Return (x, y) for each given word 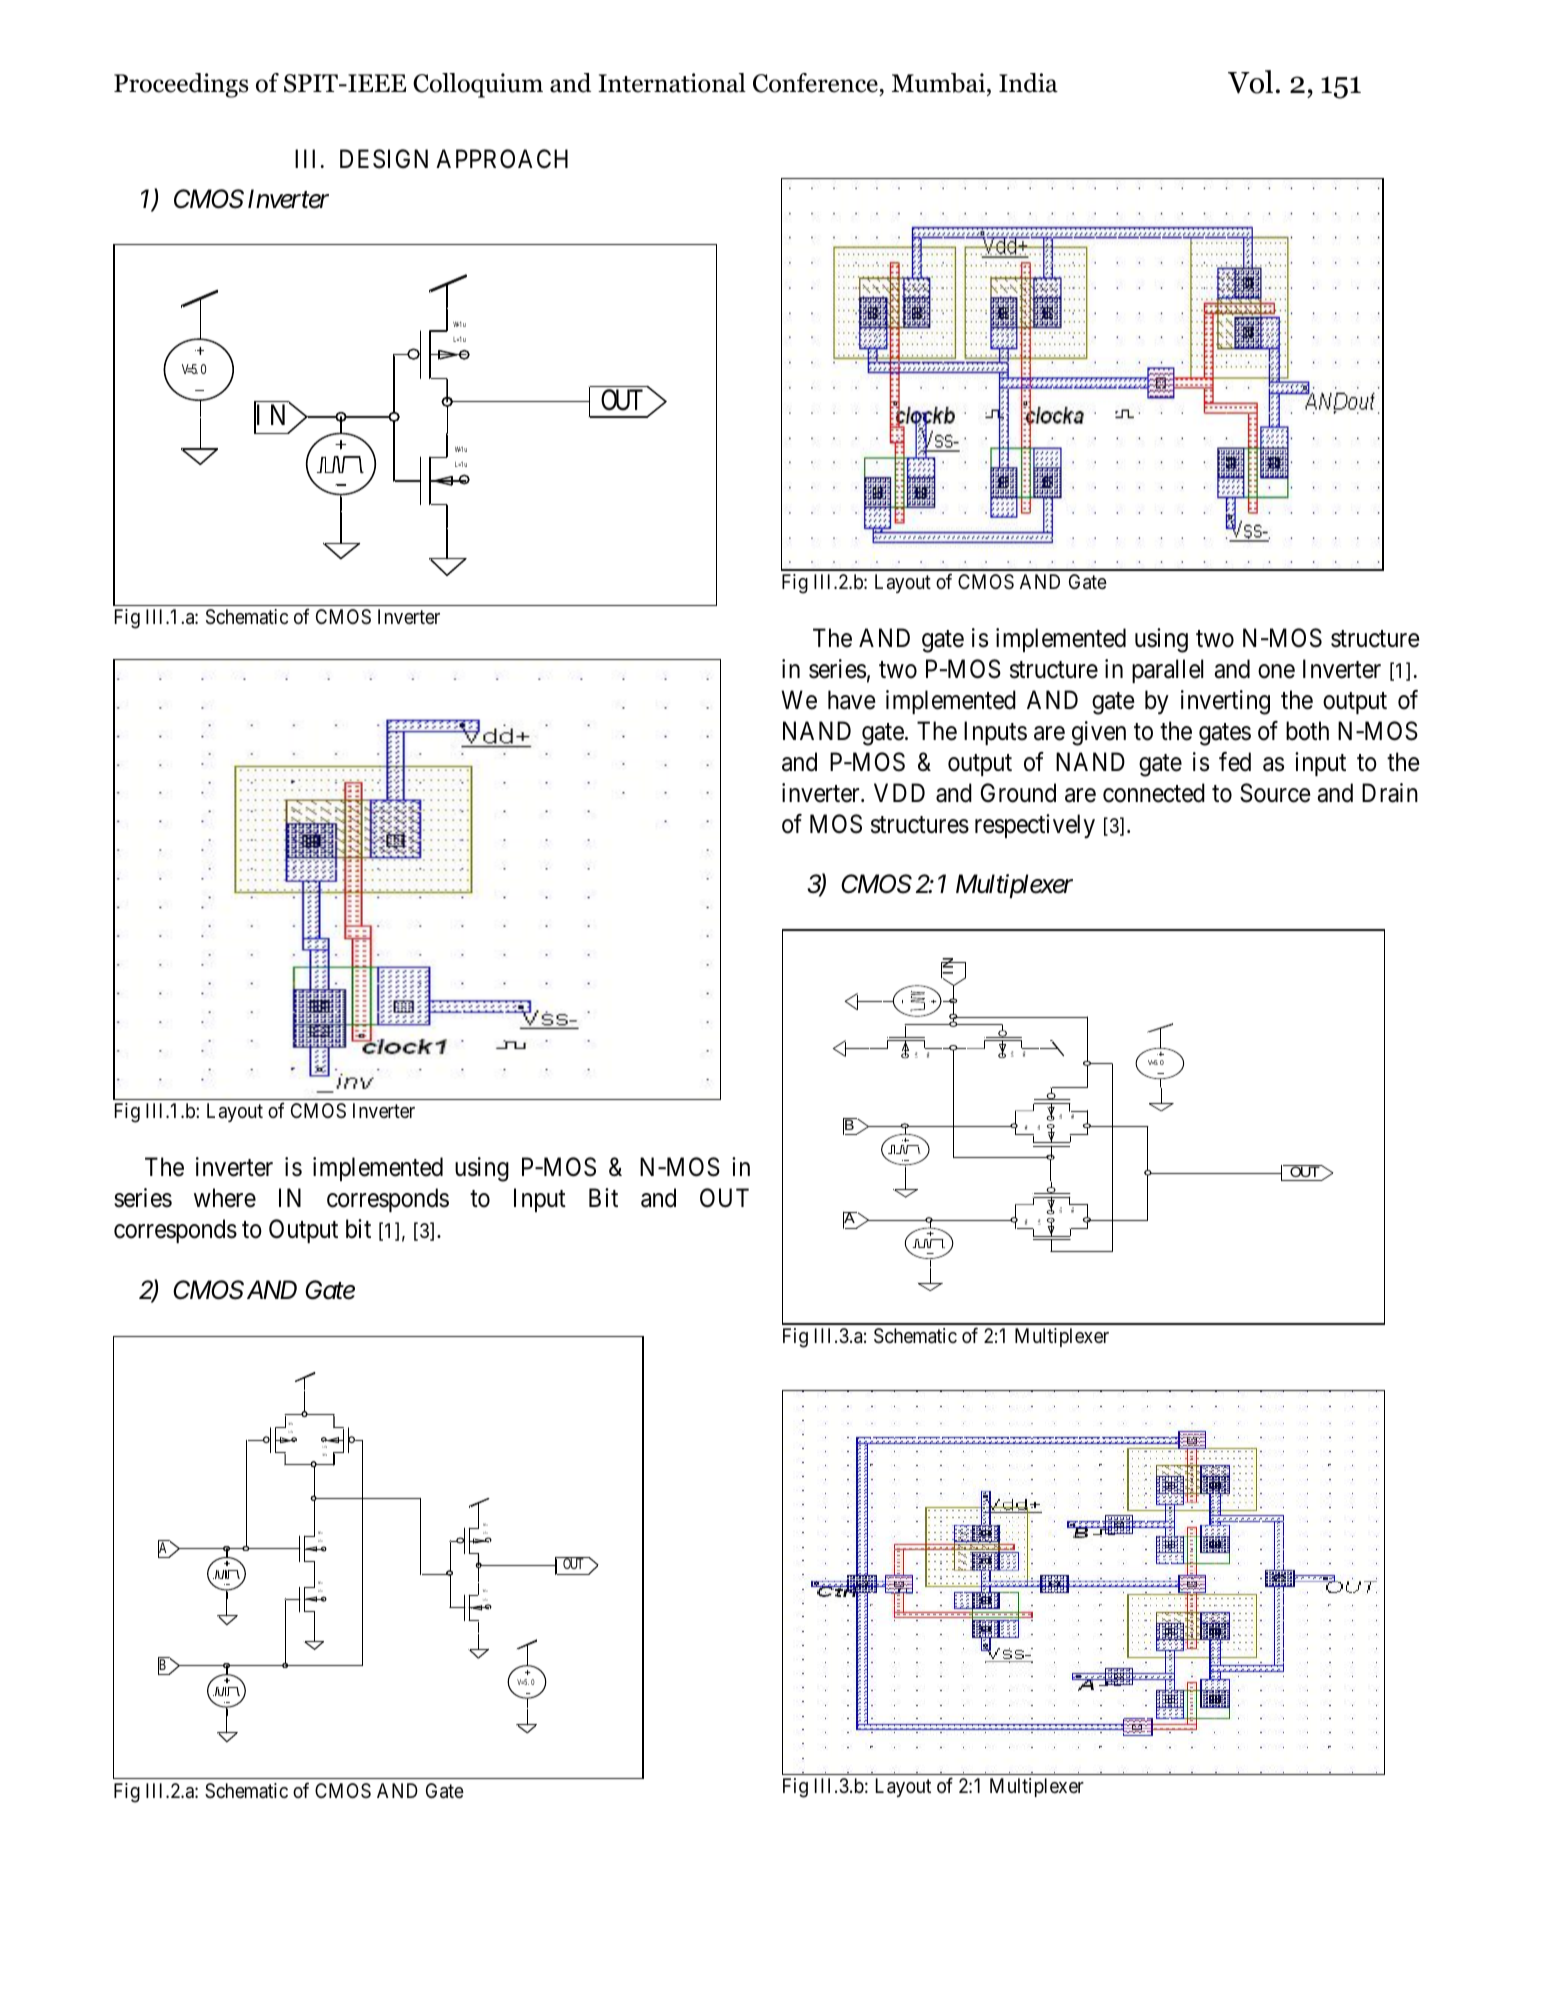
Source (1275, 793)
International (672, 83)
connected (1154, 793)
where (225, 1198)
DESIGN (384, 159)
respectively (1035, 826)
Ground (1018, 793)
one (1276, 671)
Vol (1250, 82)
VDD (899, 792)
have (851, 700)
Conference (815, 83)
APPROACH (502, 159)
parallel (1167, 671)
